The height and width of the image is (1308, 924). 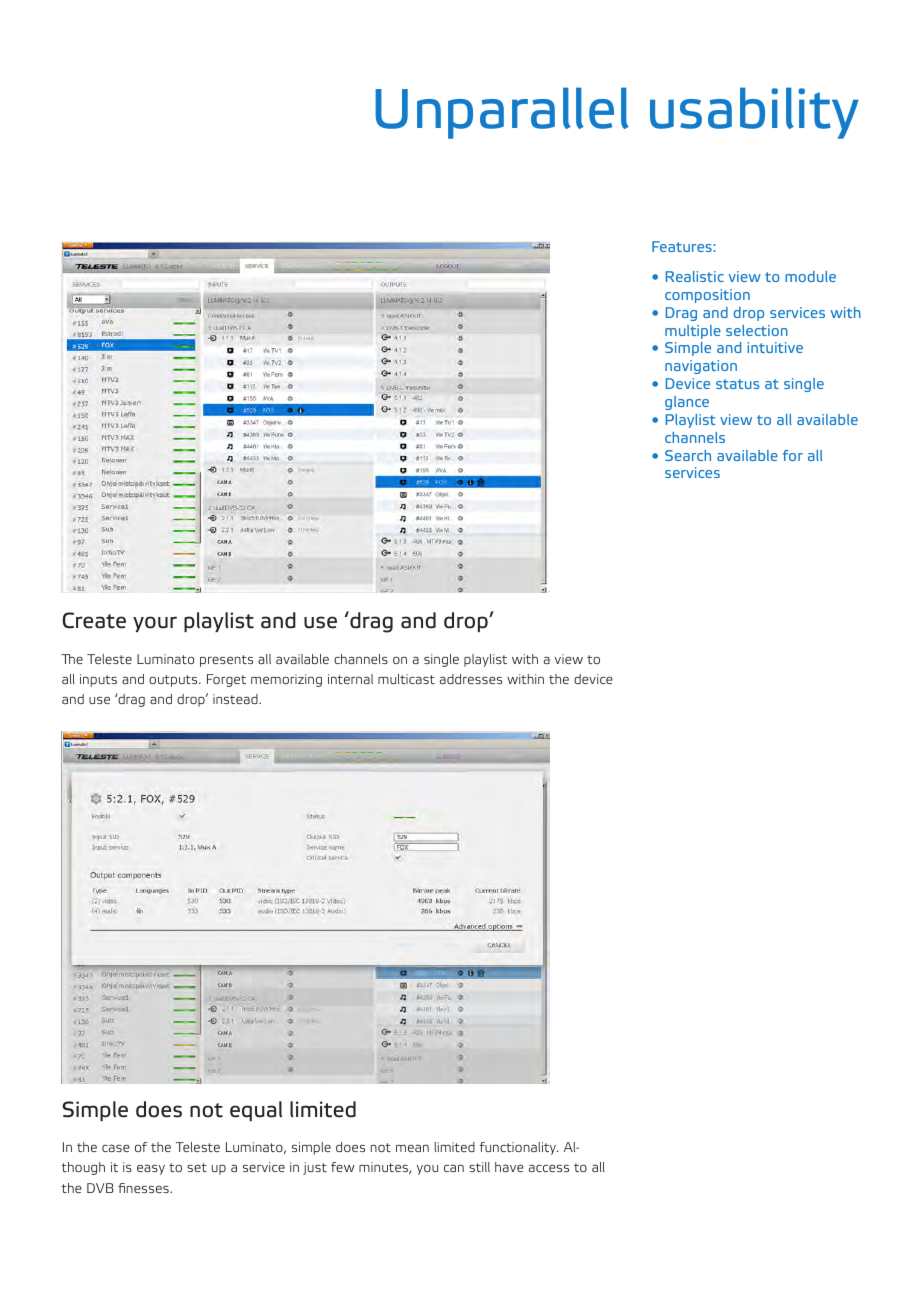 I want to click on addresses, so click(x=471, y=679).
